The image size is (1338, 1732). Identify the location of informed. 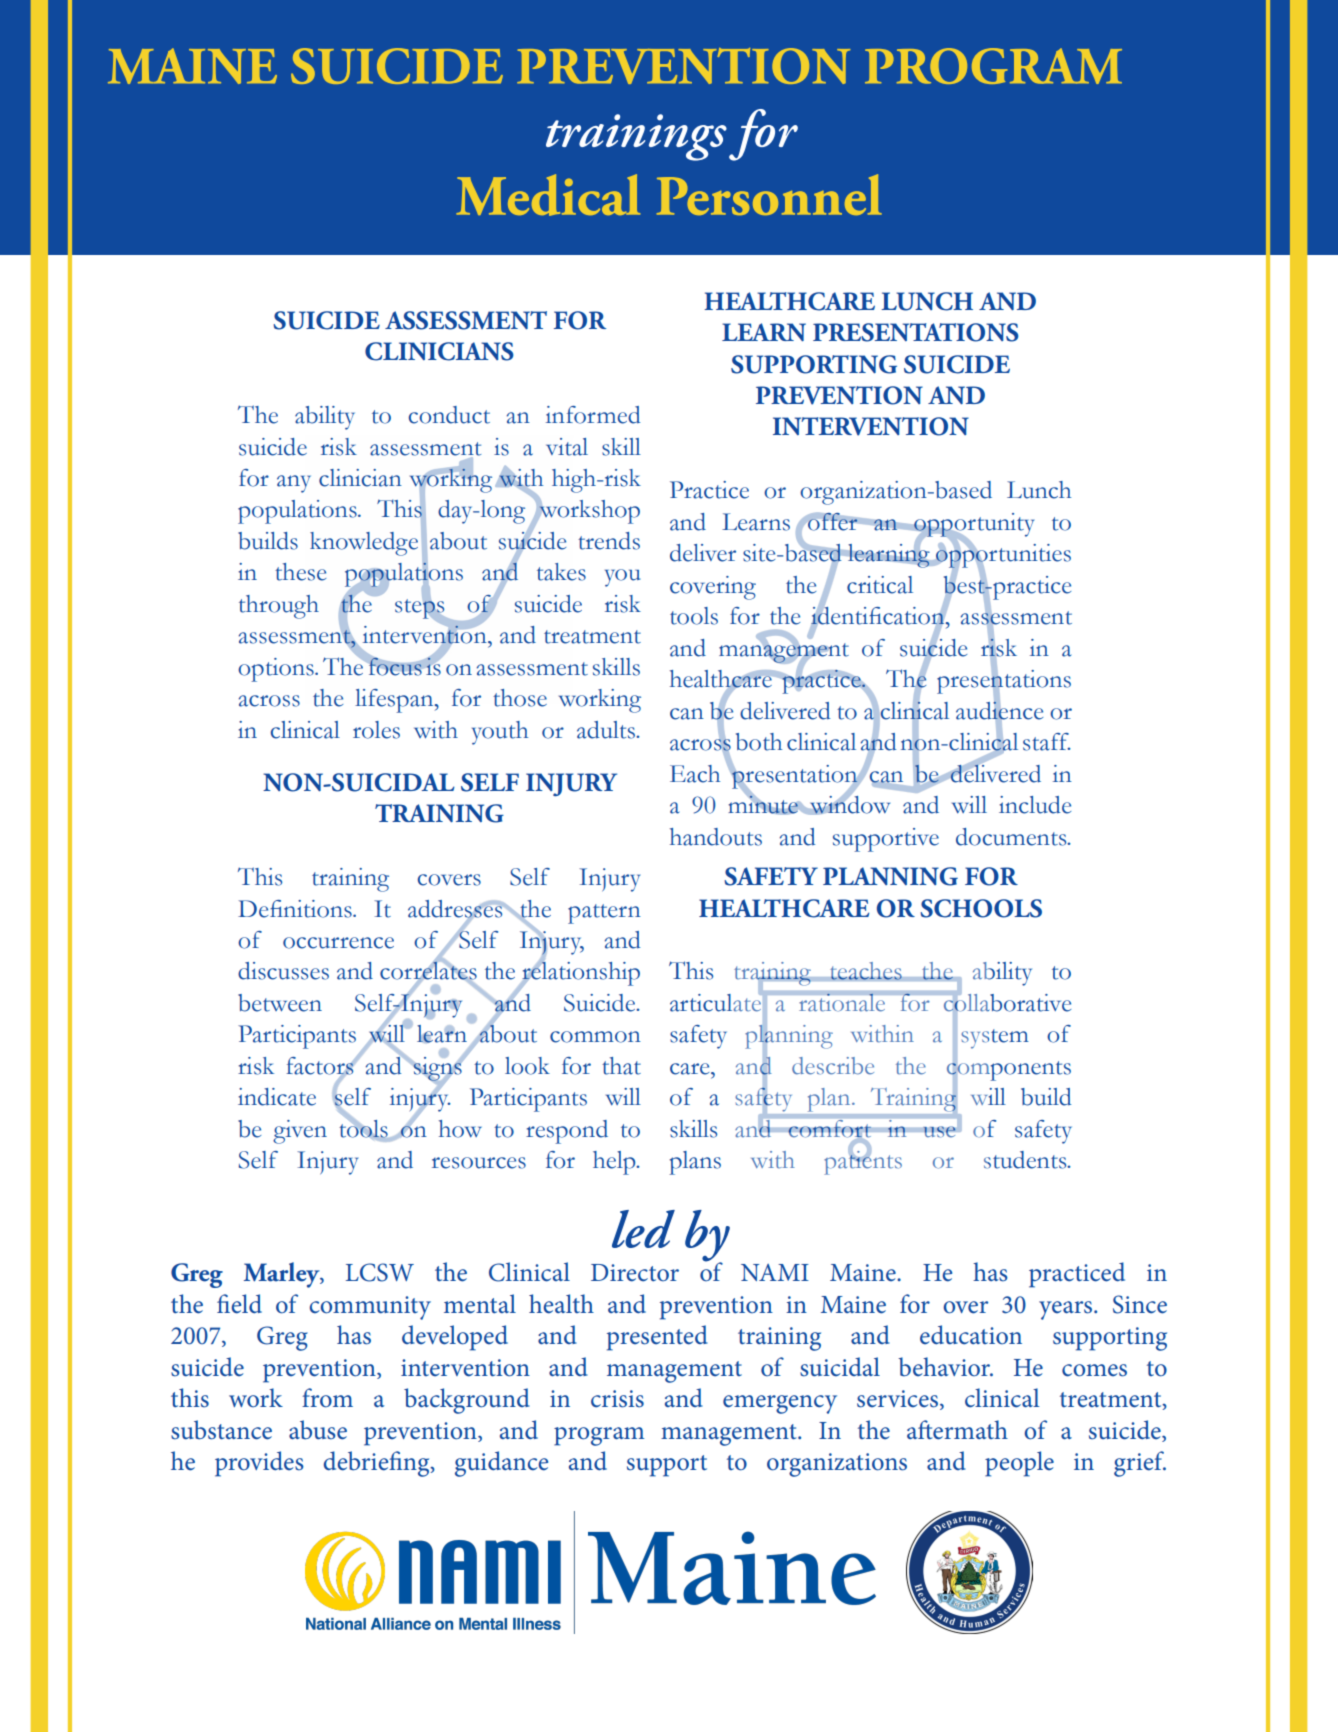
(593, 415).
